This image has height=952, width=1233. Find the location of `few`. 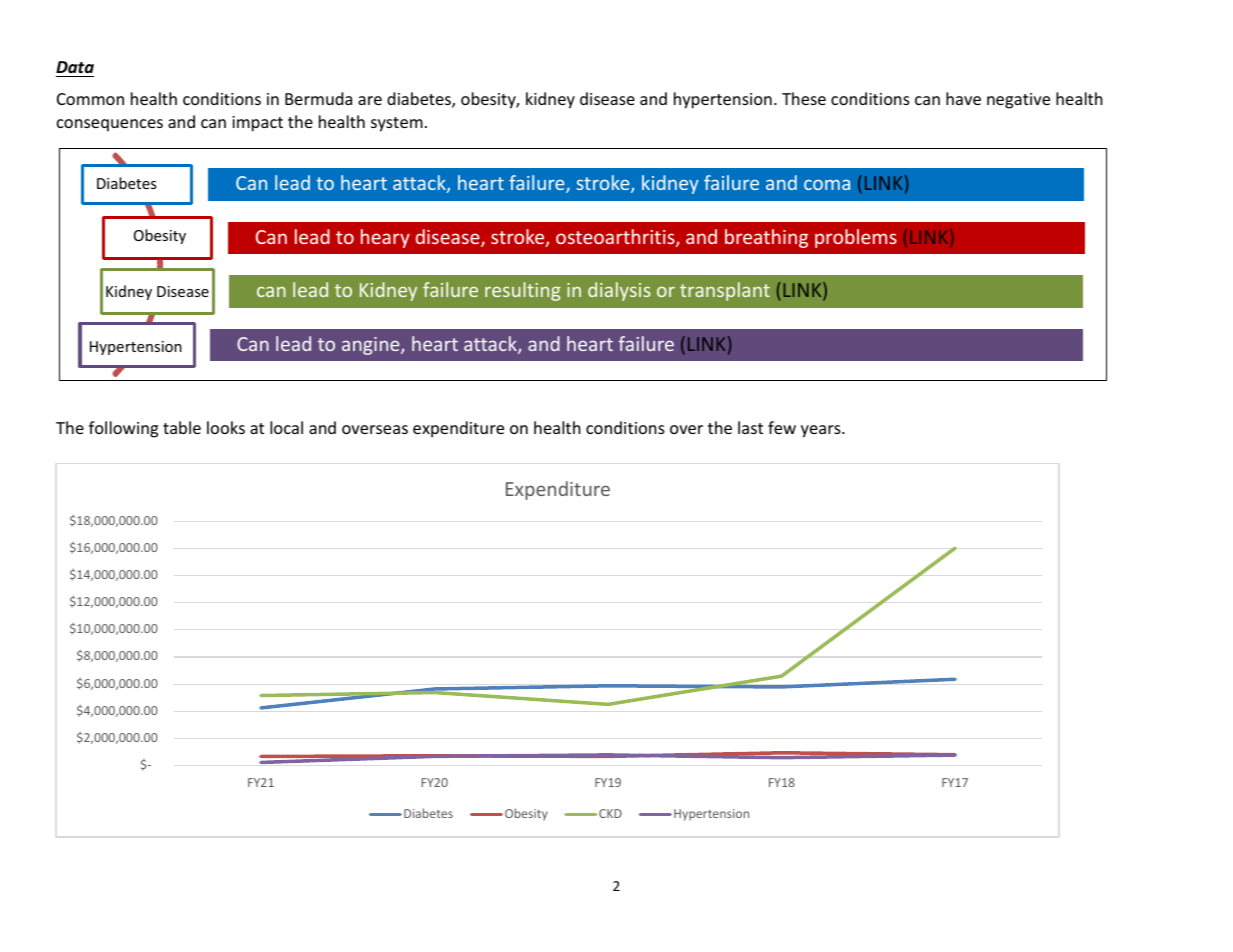

few is located at coordinates (782, 427).
